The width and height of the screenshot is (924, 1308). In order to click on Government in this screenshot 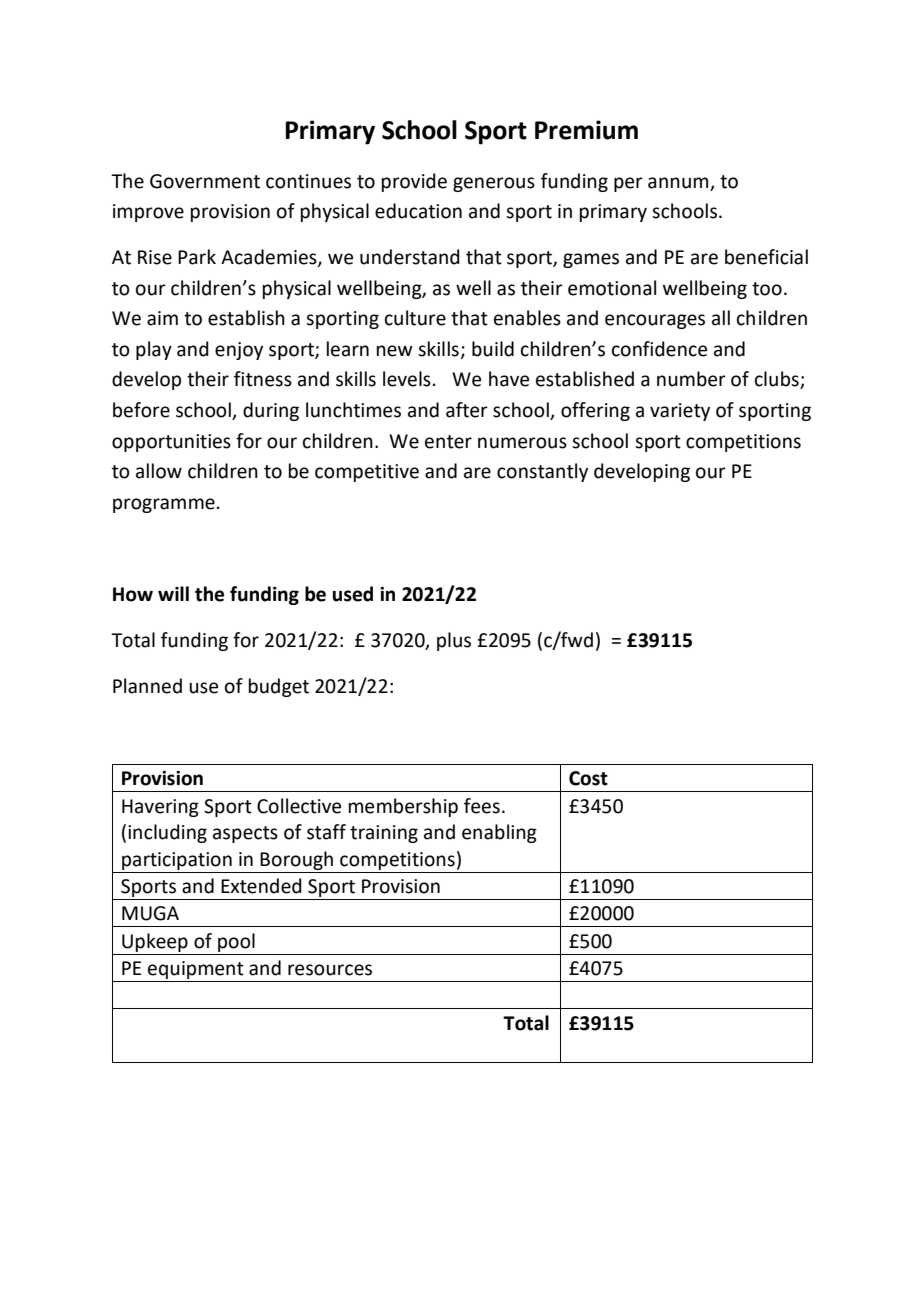, I will do `click(205, 181)`.
